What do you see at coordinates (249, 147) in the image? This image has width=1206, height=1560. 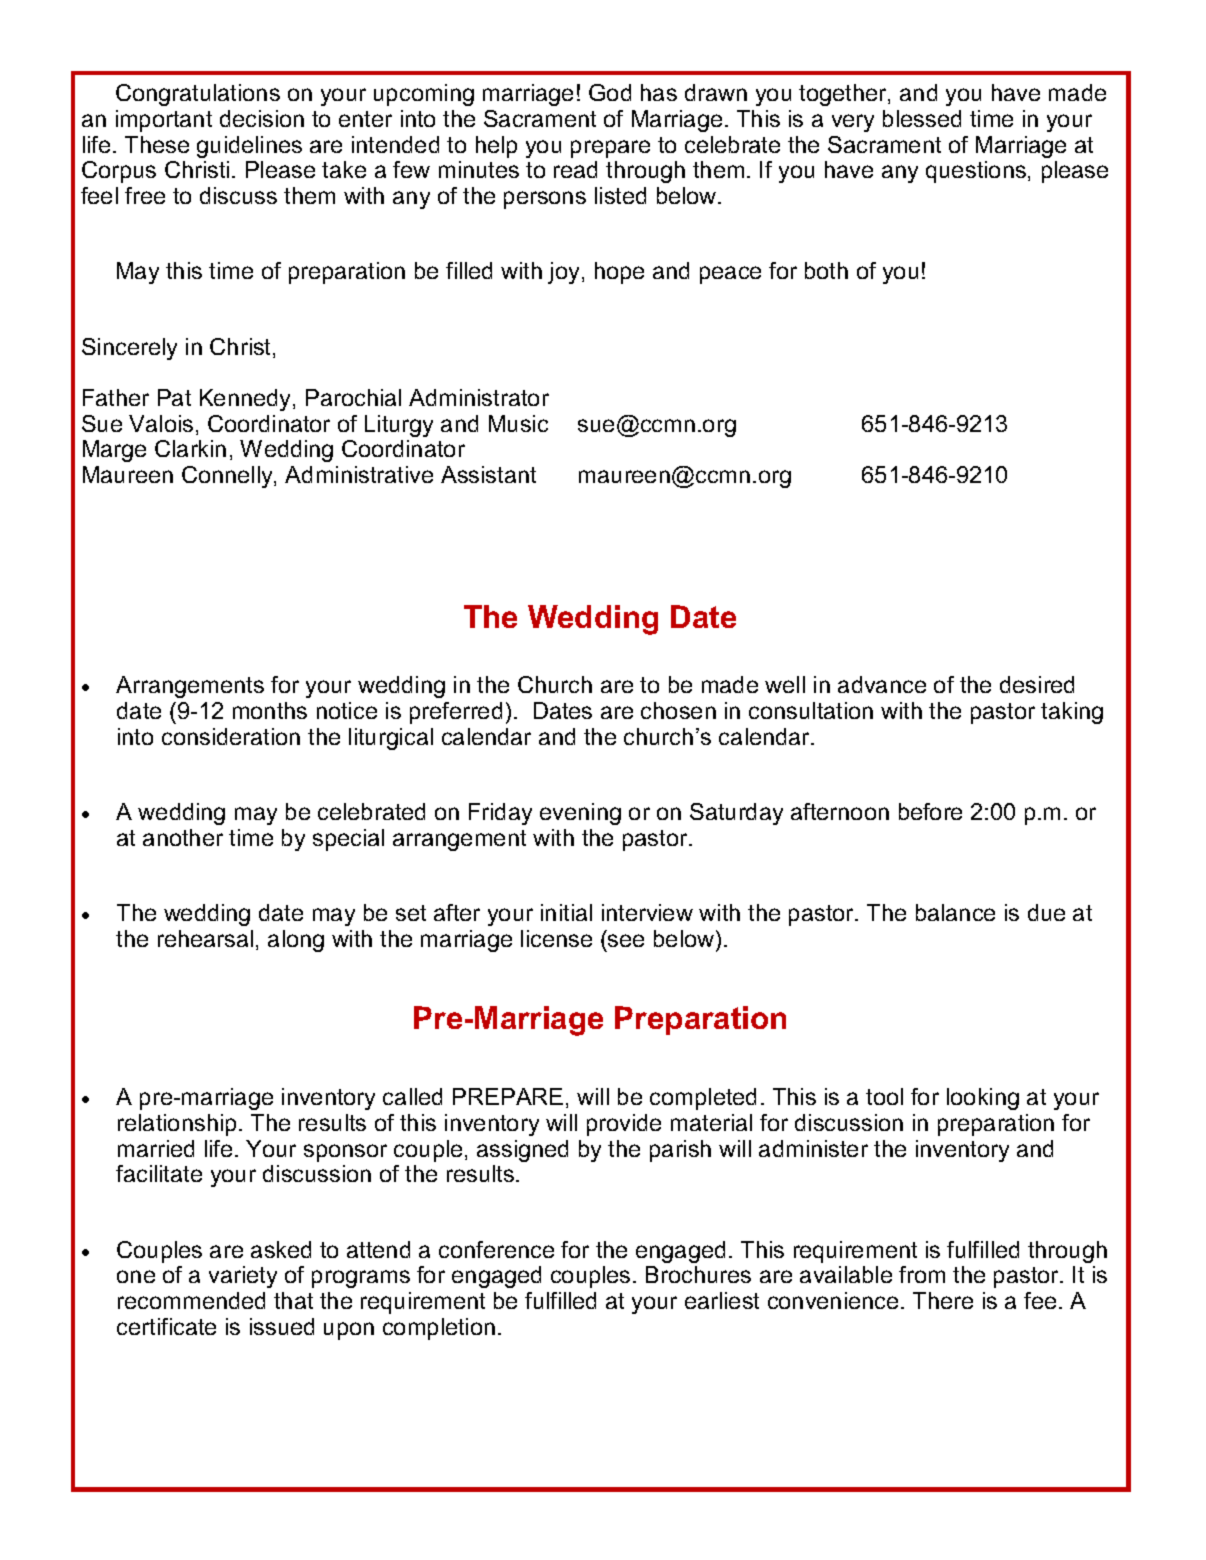 I see `guidelines` at bounding box center [249, 147].
